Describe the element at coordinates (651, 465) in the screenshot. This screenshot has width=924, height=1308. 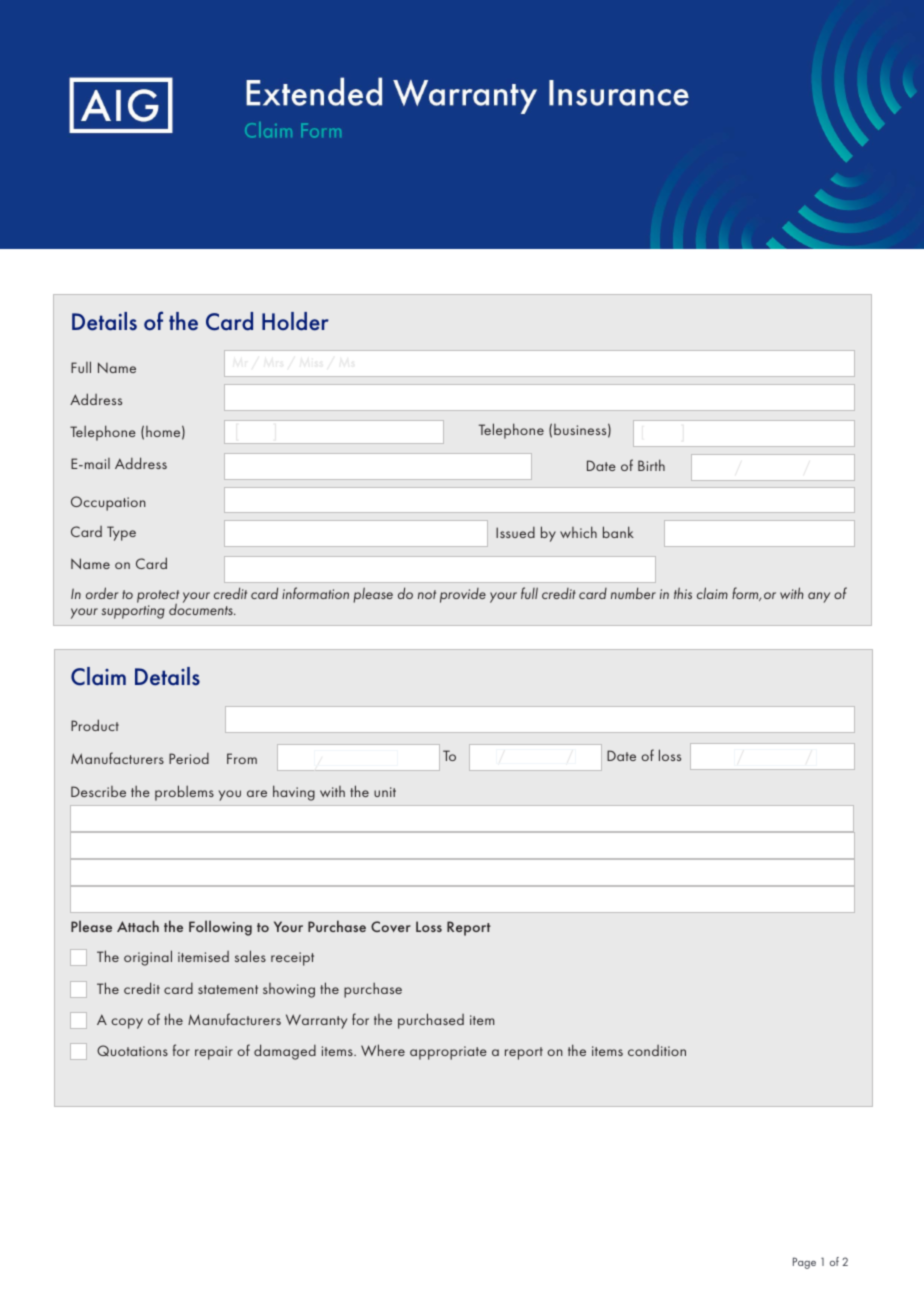
I see `Birth` at that location.
